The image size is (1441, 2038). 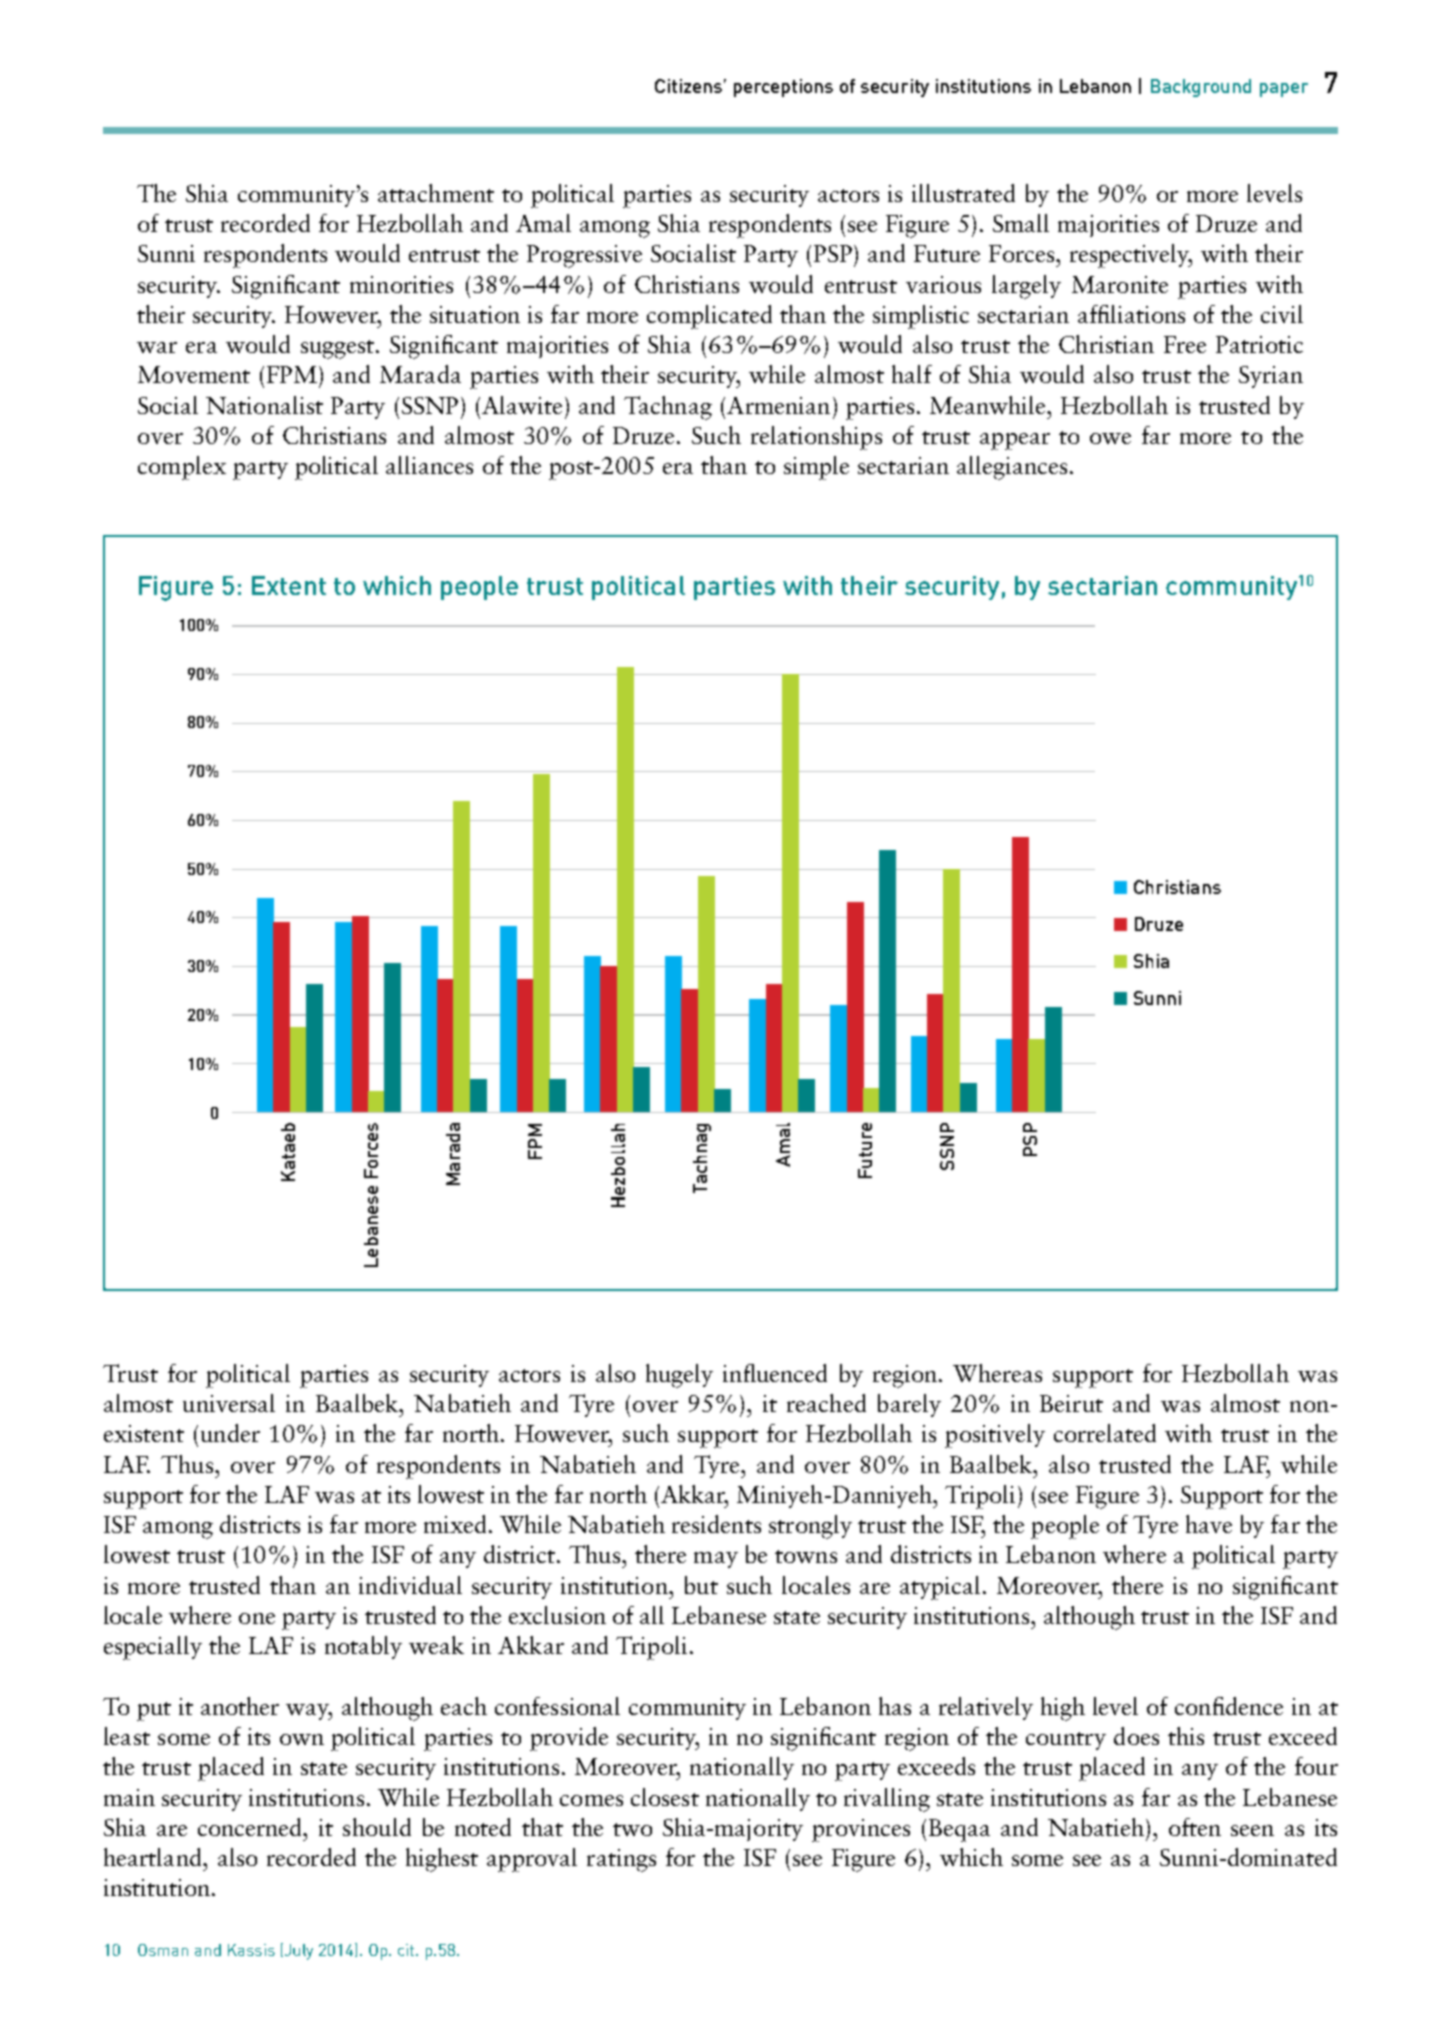 What do you see at coordinates (1071, 1403) in the screenshot?
I see `Beirut` at bounding box center [1071, 1403].
